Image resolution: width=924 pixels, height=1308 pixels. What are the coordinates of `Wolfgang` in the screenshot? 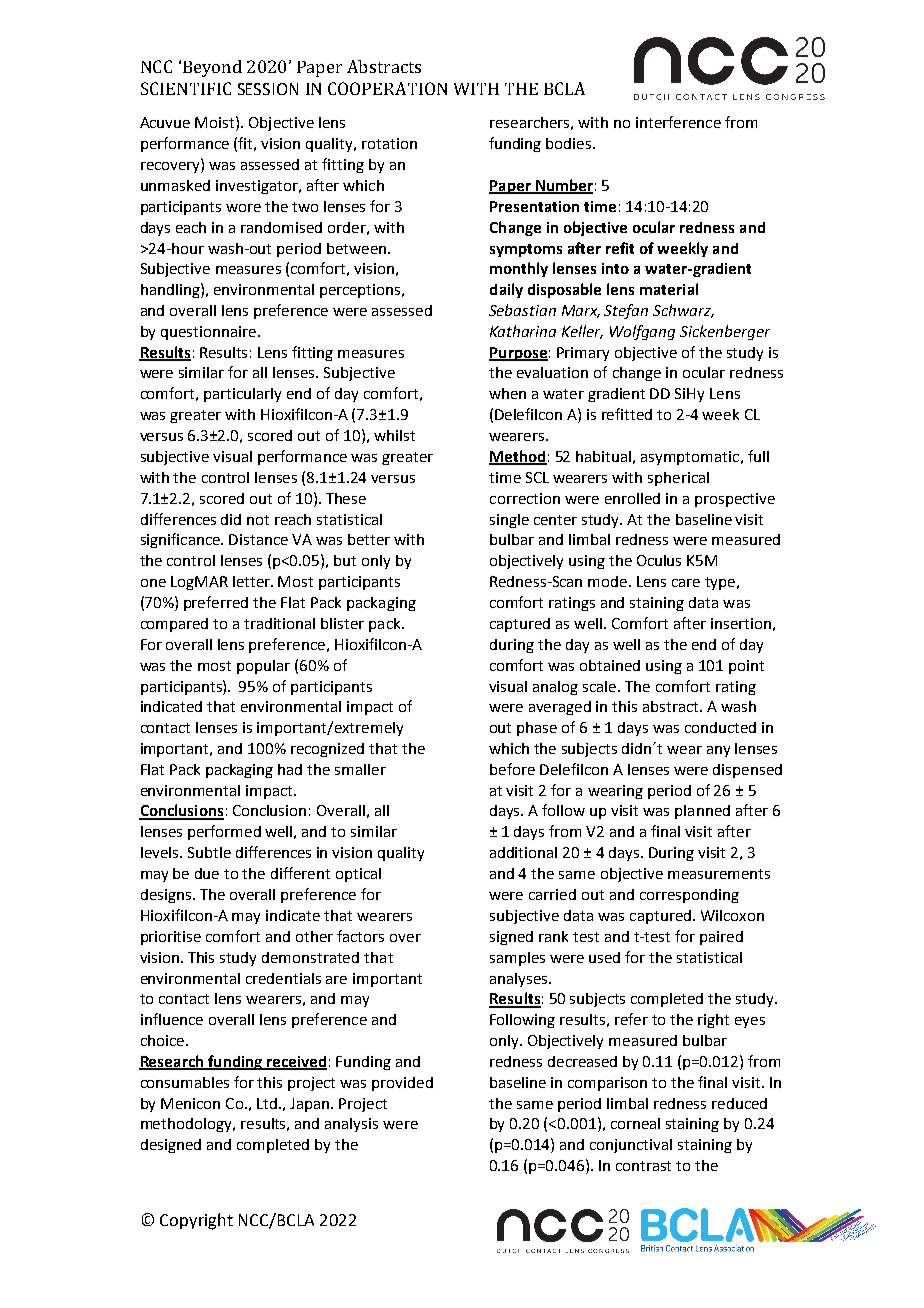 It's located at (642, 332).
